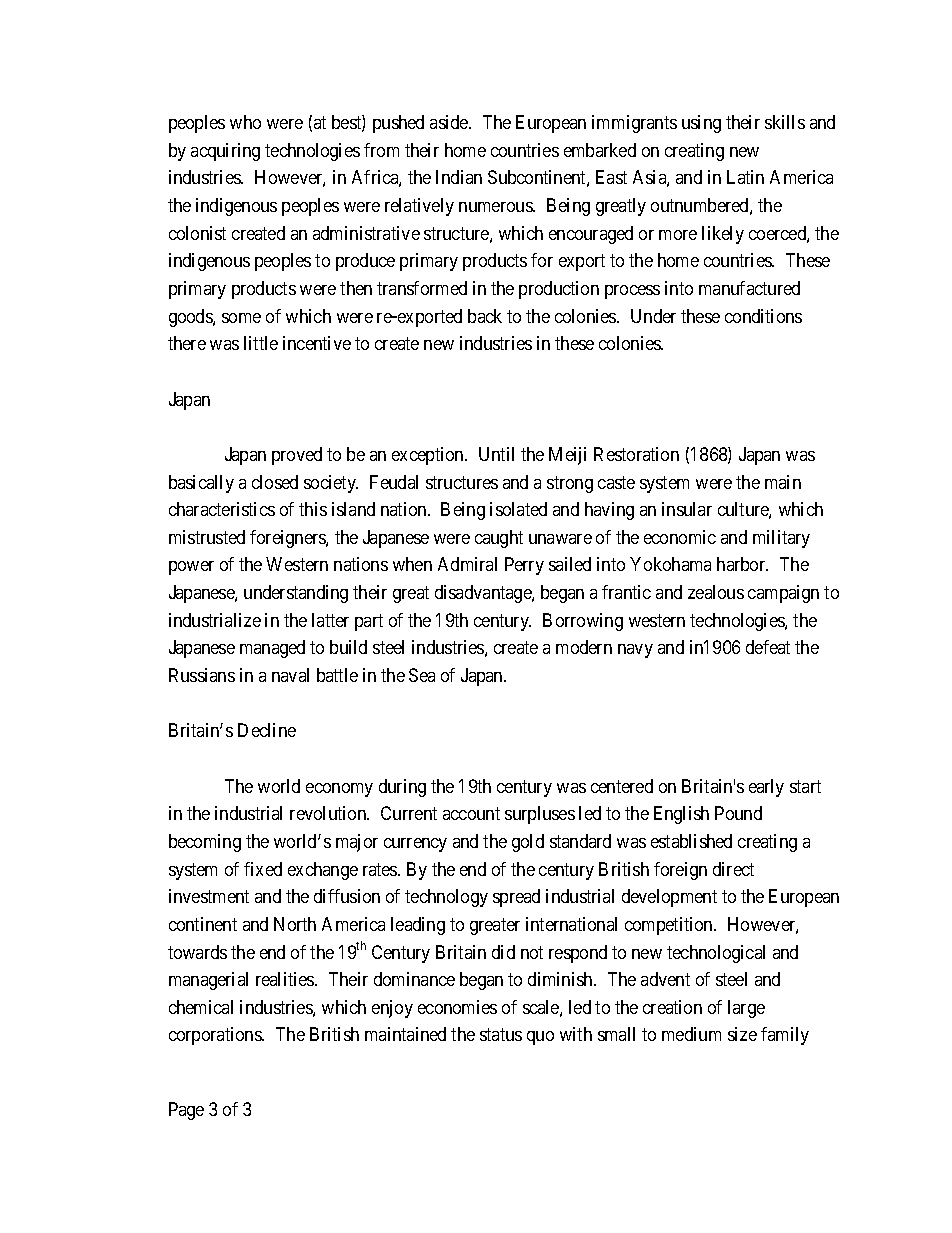  What do you see at coordinates (459, 177) in the page?
I see `Indian` at bounding box center [459, 177].
